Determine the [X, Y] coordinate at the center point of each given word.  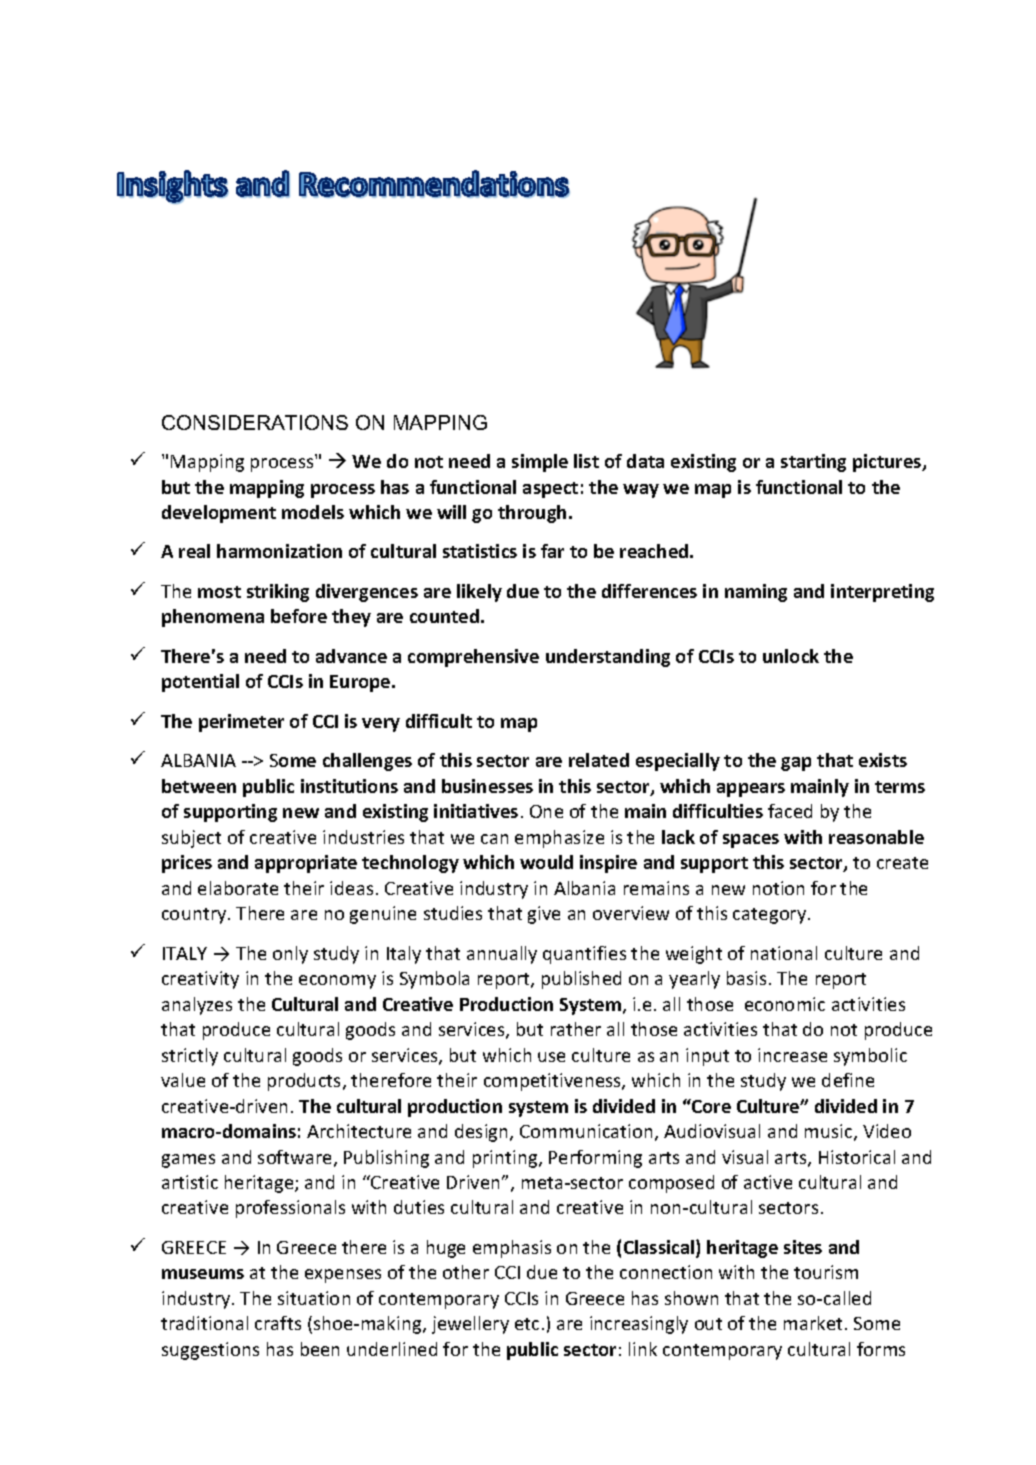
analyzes [197, 1006]
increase [792, 1055]
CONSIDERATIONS [255, 422]
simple [540, 463]
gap [796, 764]
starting [813, 463]
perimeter [241, 723]
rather [576, 1029]
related [599, 760]
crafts [278, 1323]
